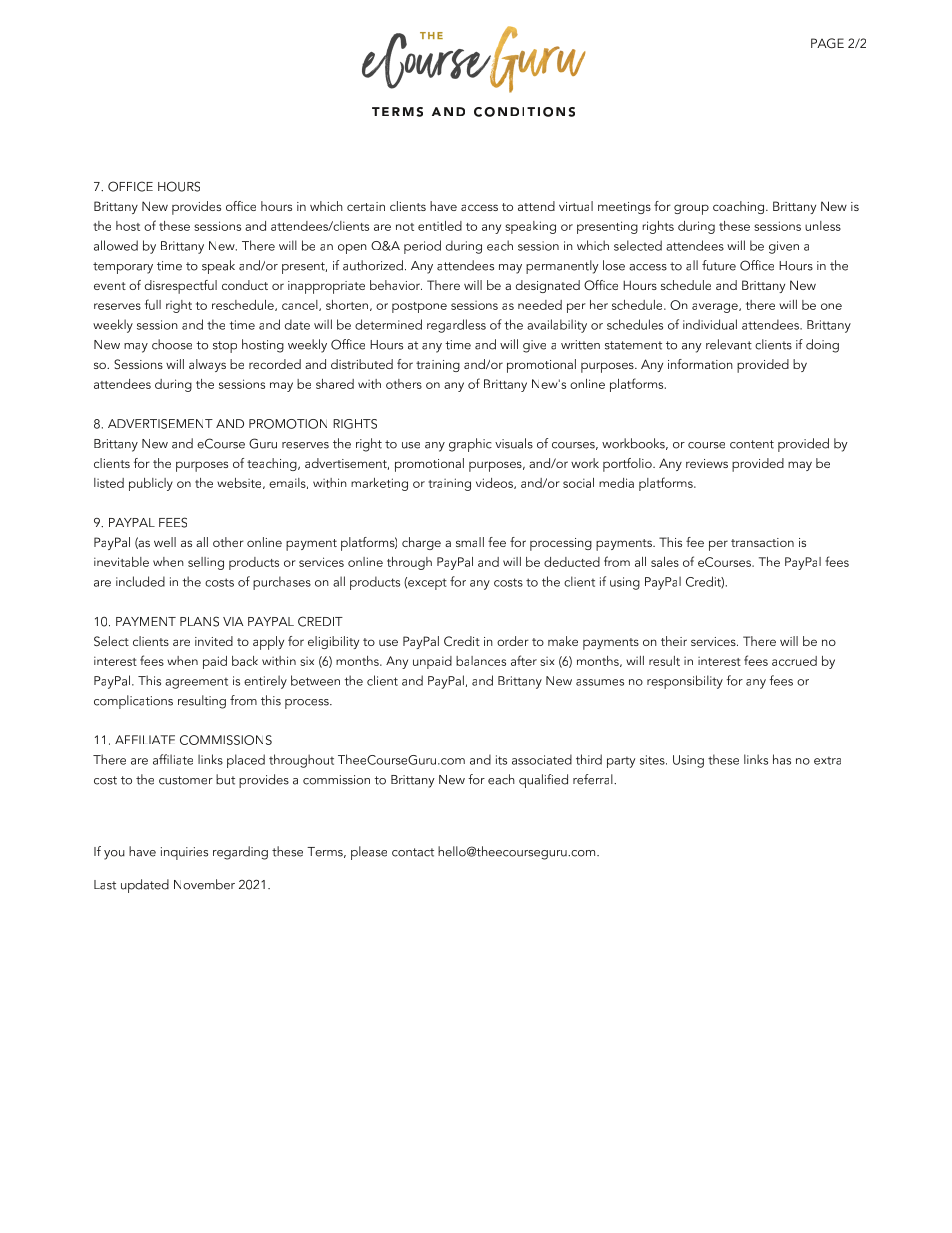 Image resolution: width=952 pixels, height=1233 pixels. Describe the element at coordinates (470, 445) in the page. I see `graphic` at that location.
